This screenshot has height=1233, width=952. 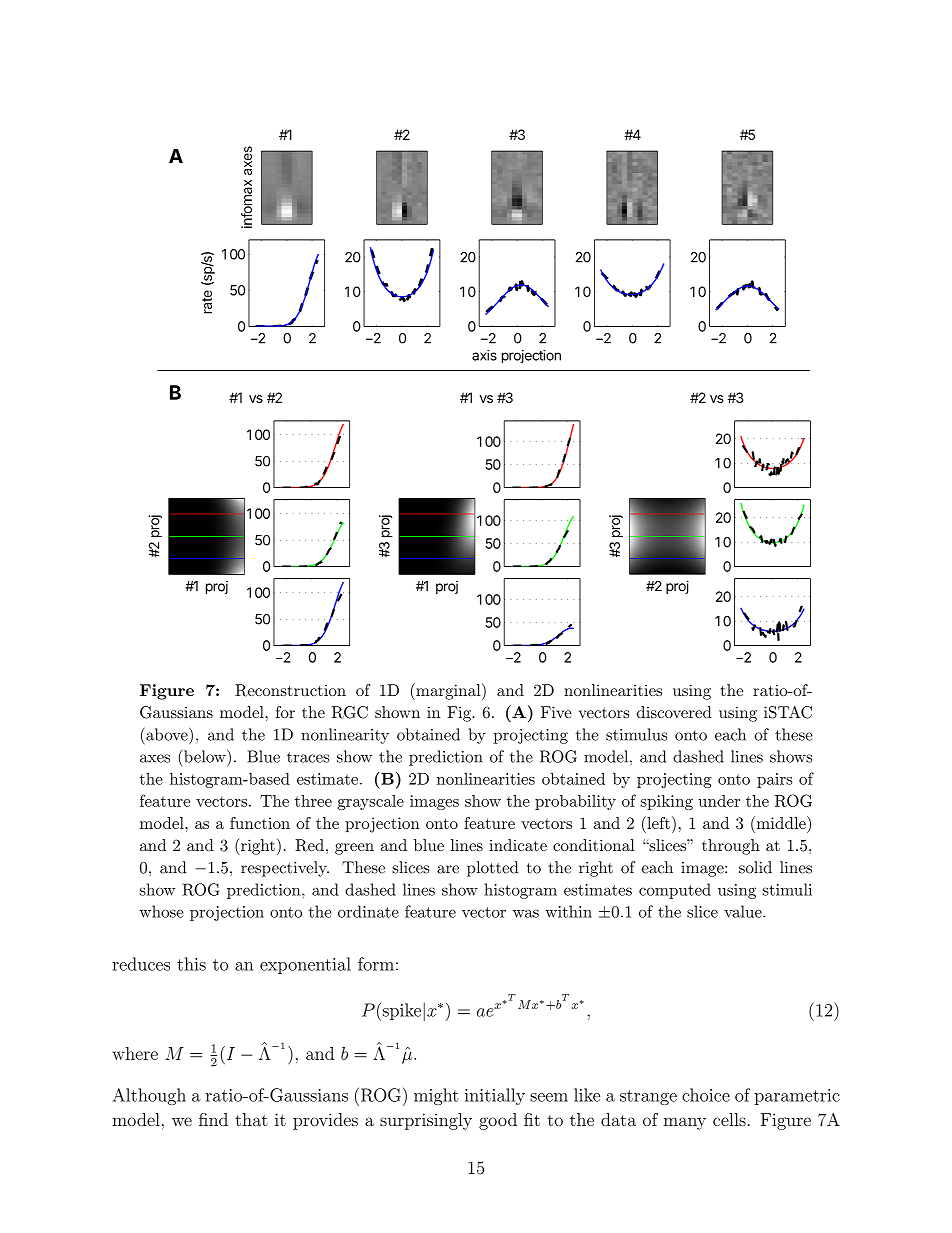 What do you see at coordinates (484, 355) in the screenshot?
I see `axis` at bounding box center [484, 355].
